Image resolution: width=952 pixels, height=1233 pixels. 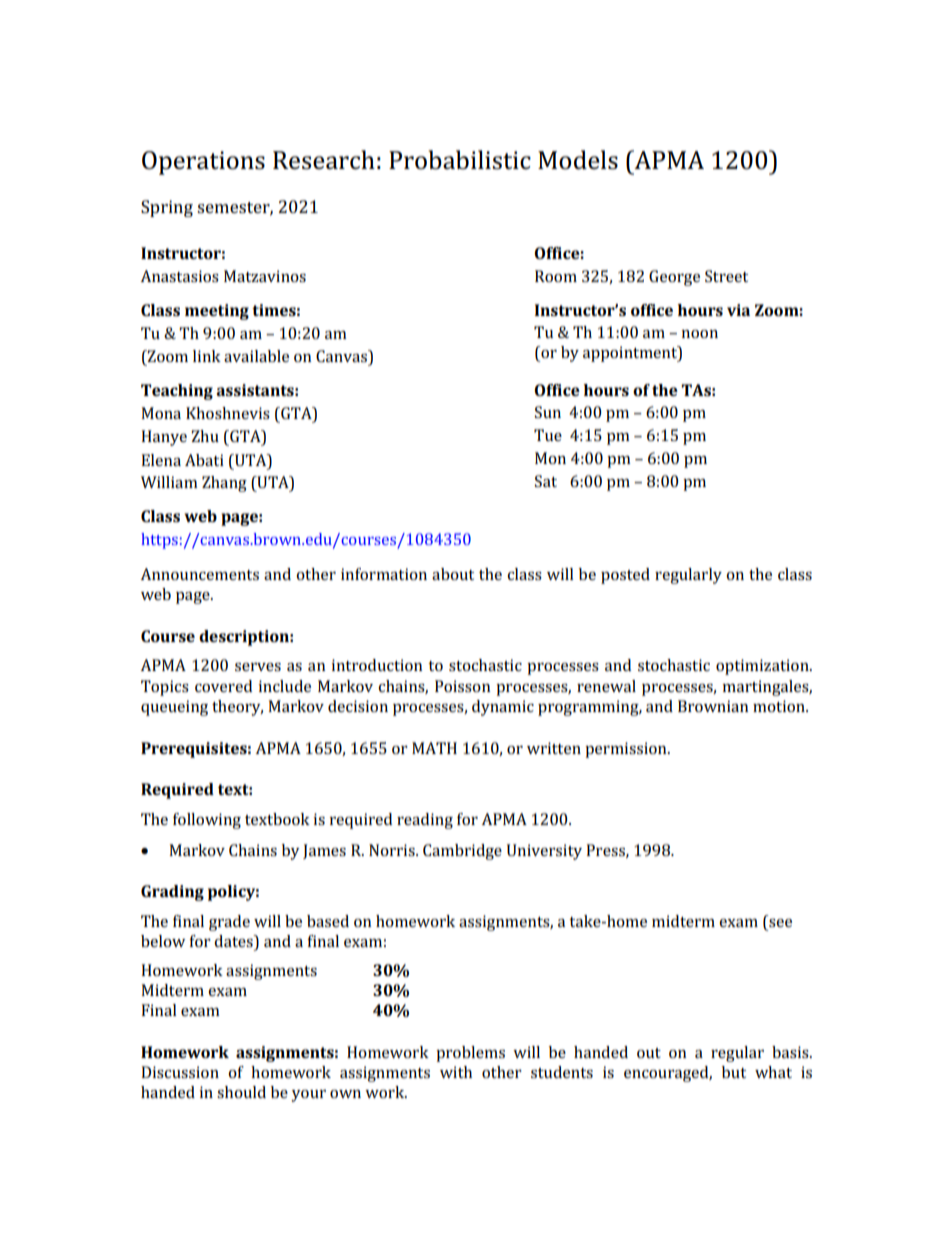 What do you see at coordinates (700, 334) in the screenshot?
I see `noon` at bounding box center [700, 334].
